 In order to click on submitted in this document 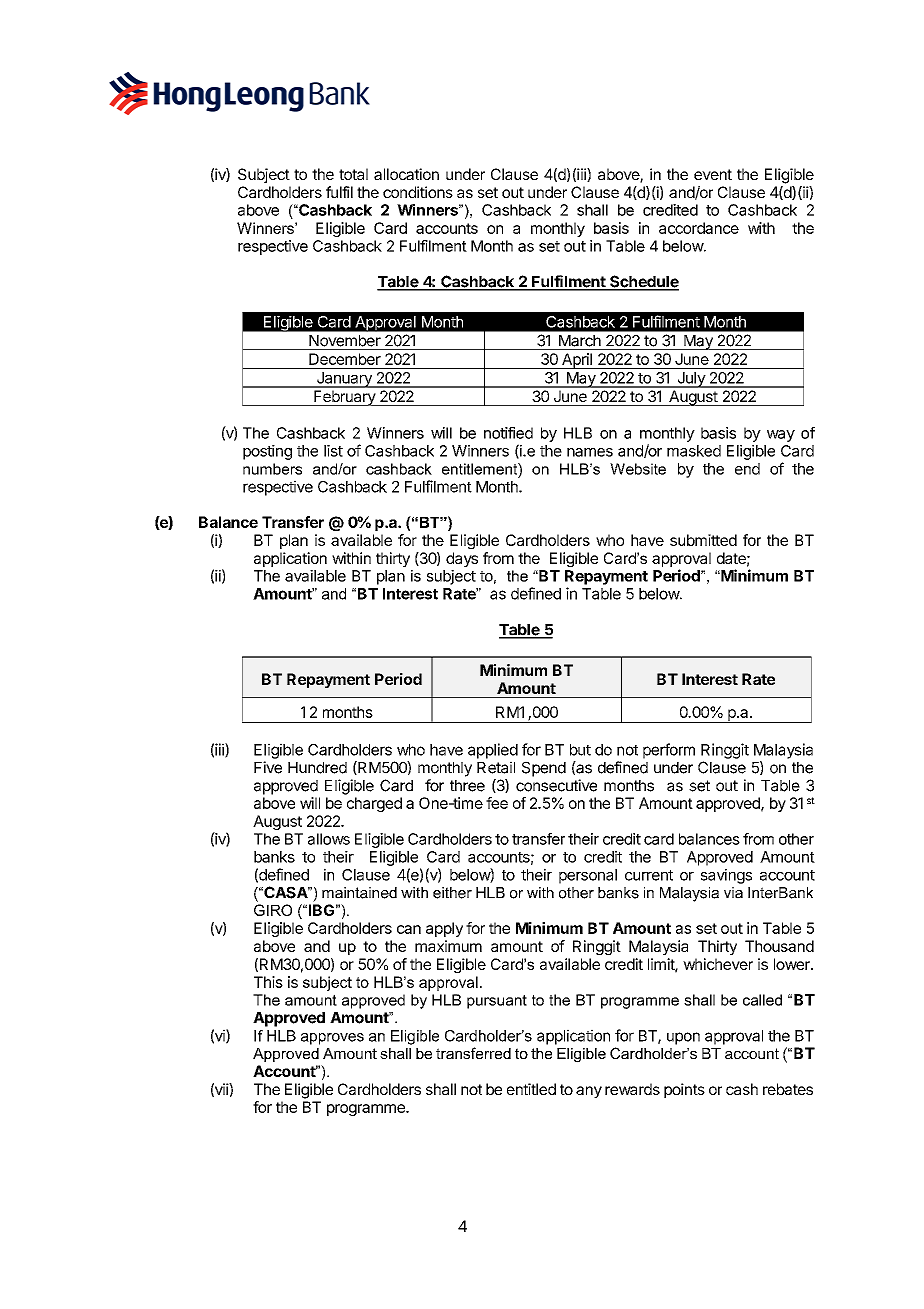, I will do `click(703, 540)`.
